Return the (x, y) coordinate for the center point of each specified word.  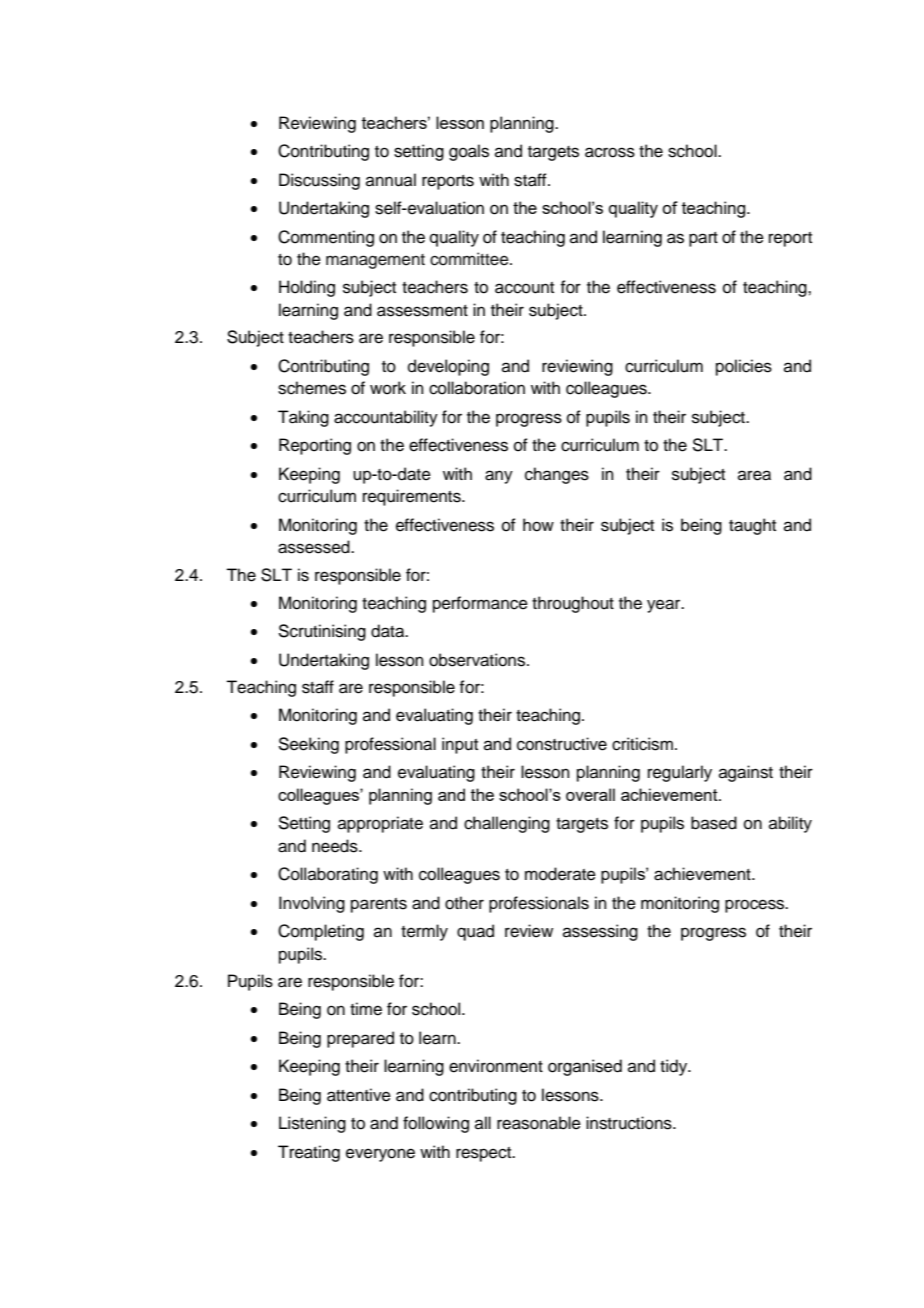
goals (469, 152)
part (703, 239)
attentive (359, 1095)
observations (478, 660)
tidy (675, 1067)
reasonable (539, 1123)
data (389, 631)
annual (391, 180)
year (665, 606)
